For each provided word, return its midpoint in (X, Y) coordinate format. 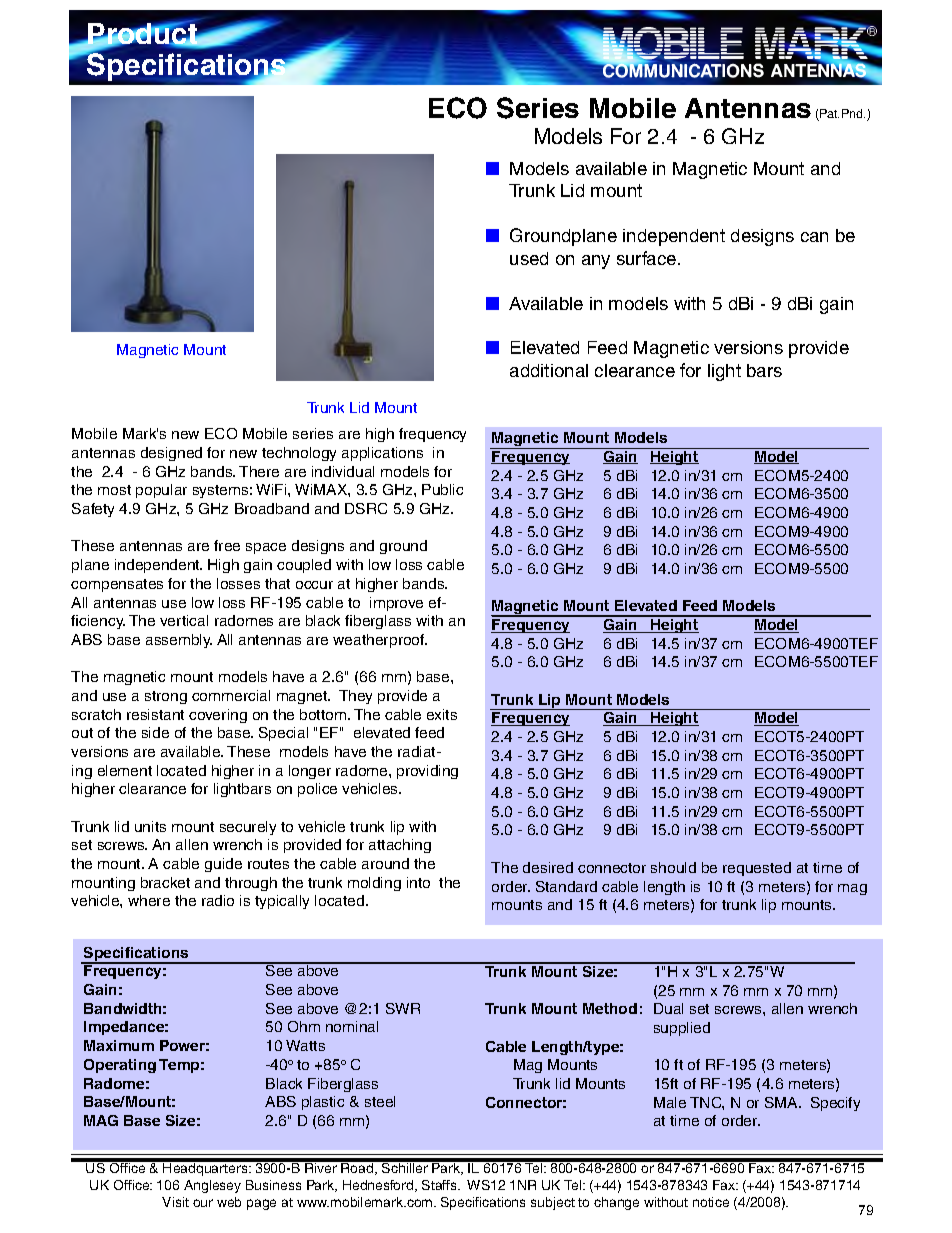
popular (161, 491)
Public (442, 489)
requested (757, 869)
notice (711, 1202)
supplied (682, 1029)
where (149, 900)
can (814, 237)
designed (171, 454)
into (418, 882)
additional (549, 370)
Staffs (441, 1185)
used (529, 258)
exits (442, 714)
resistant (155, 714)
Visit (175, 1202)
